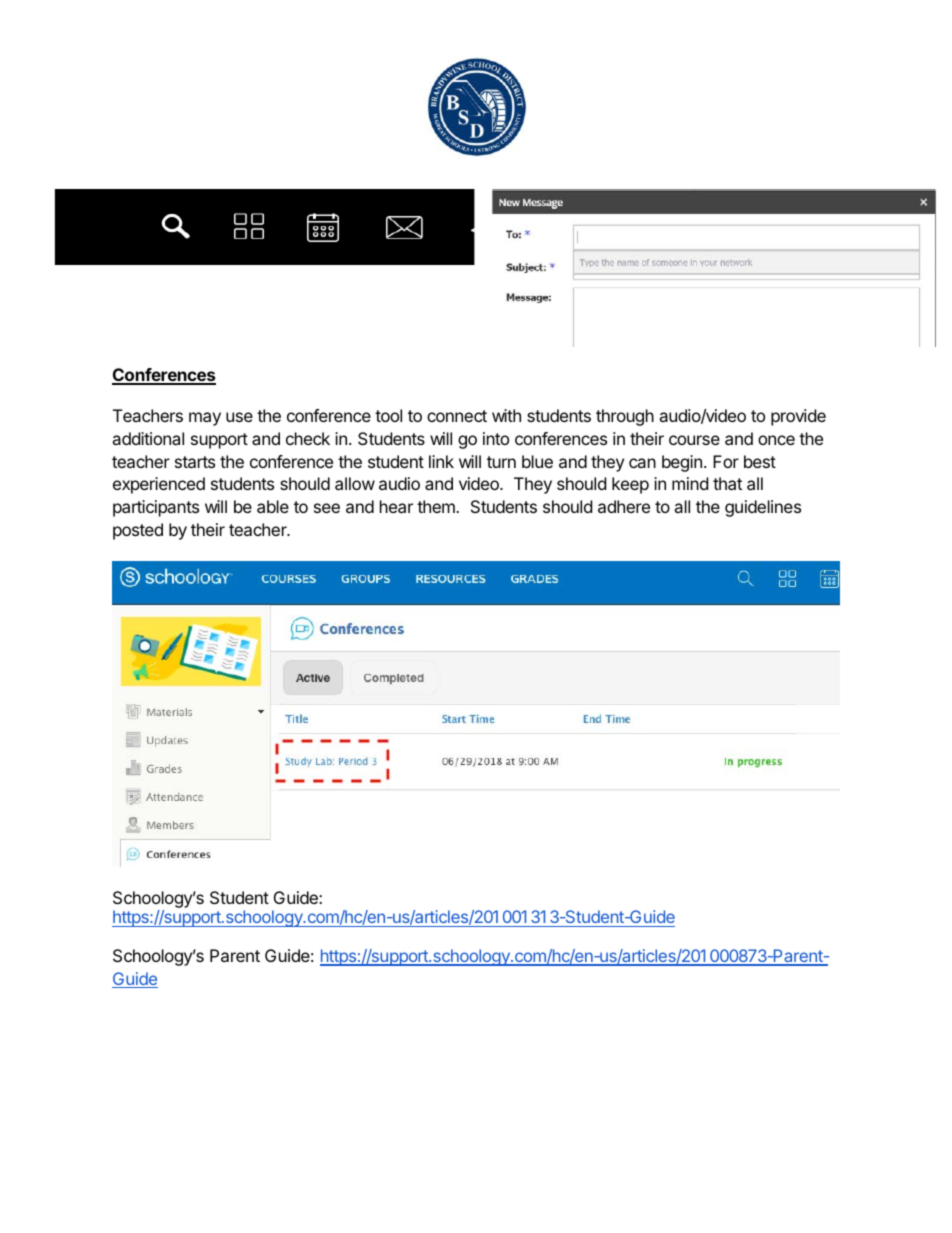  Describe the element at coordinates (148, 438) in the document. I see `additional` at that location.
